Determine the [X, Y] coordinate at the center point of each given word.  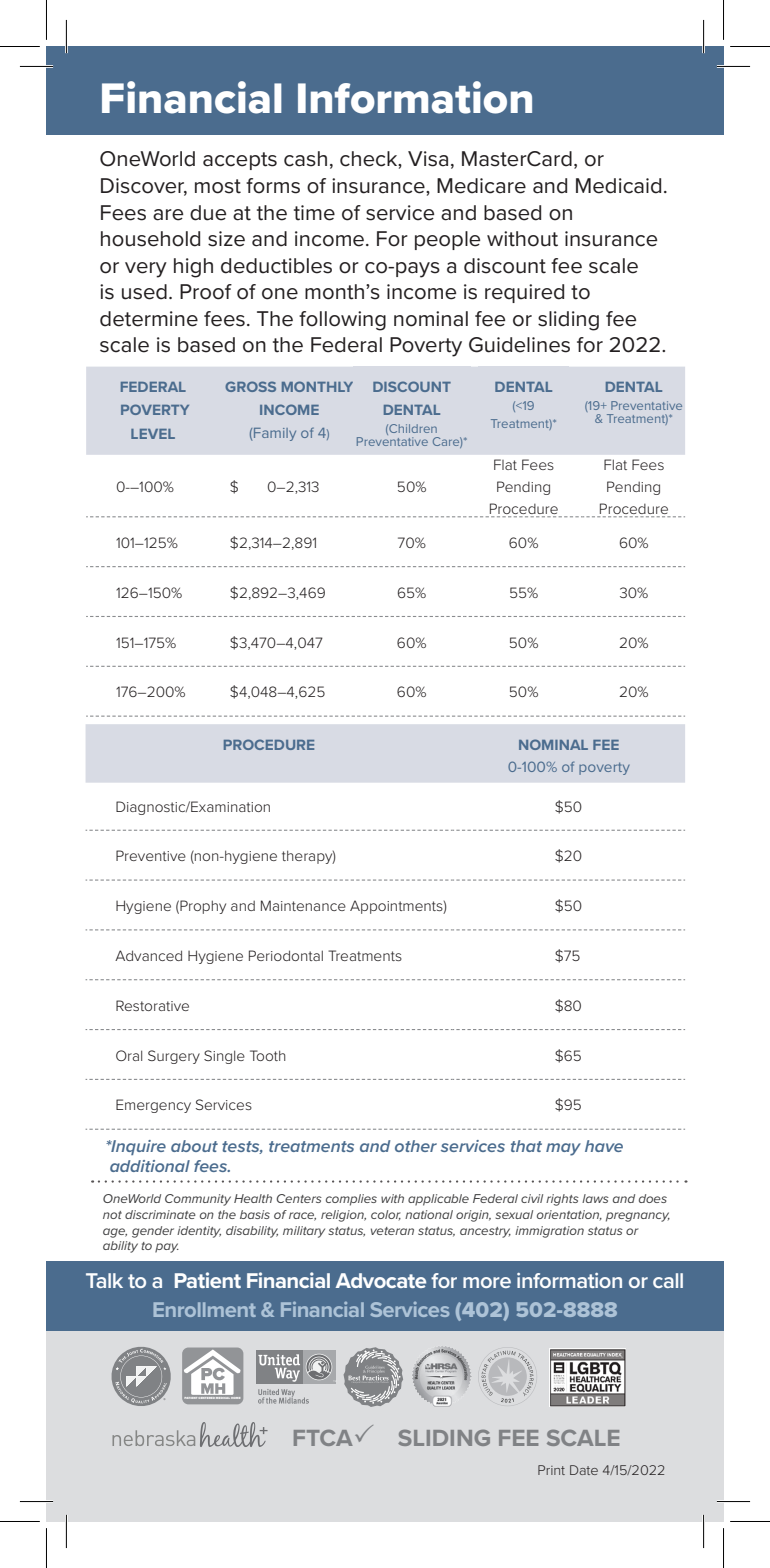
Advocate [381, 1280]
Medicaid [618, 186]
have [604, 1146]
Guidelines [519, 345]
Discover [144, 187]
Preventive [151, 855]
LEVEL [153, 434]
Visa [428, 159]
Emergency [153, 1106]
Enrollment [204, 1309]
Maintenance [303, 905]
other [416, 1146]
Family [275, 434]
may [563, 1149]
